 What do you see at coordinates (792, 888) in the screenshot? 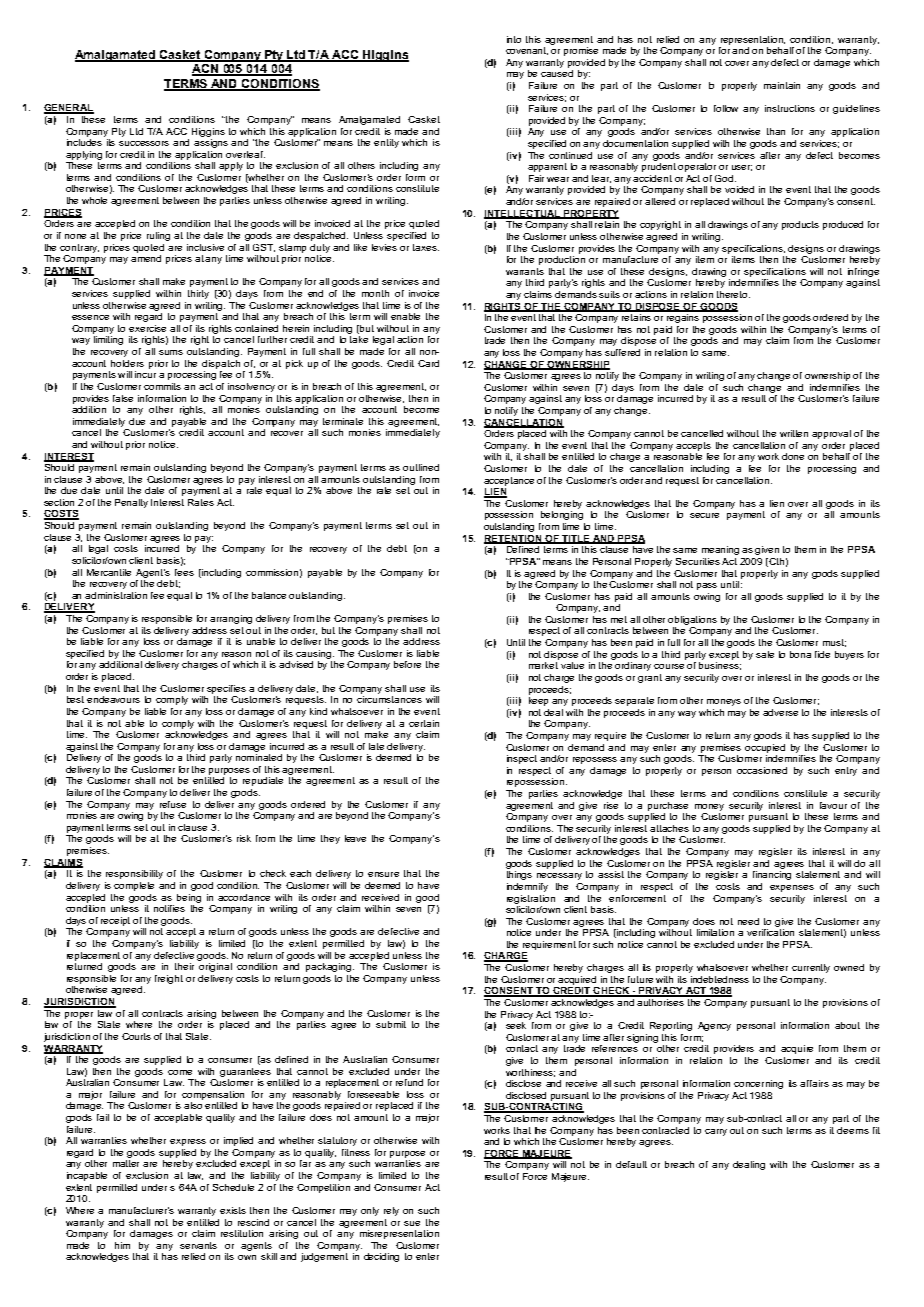
I see `expenses` at bounding box center [792, 888].
